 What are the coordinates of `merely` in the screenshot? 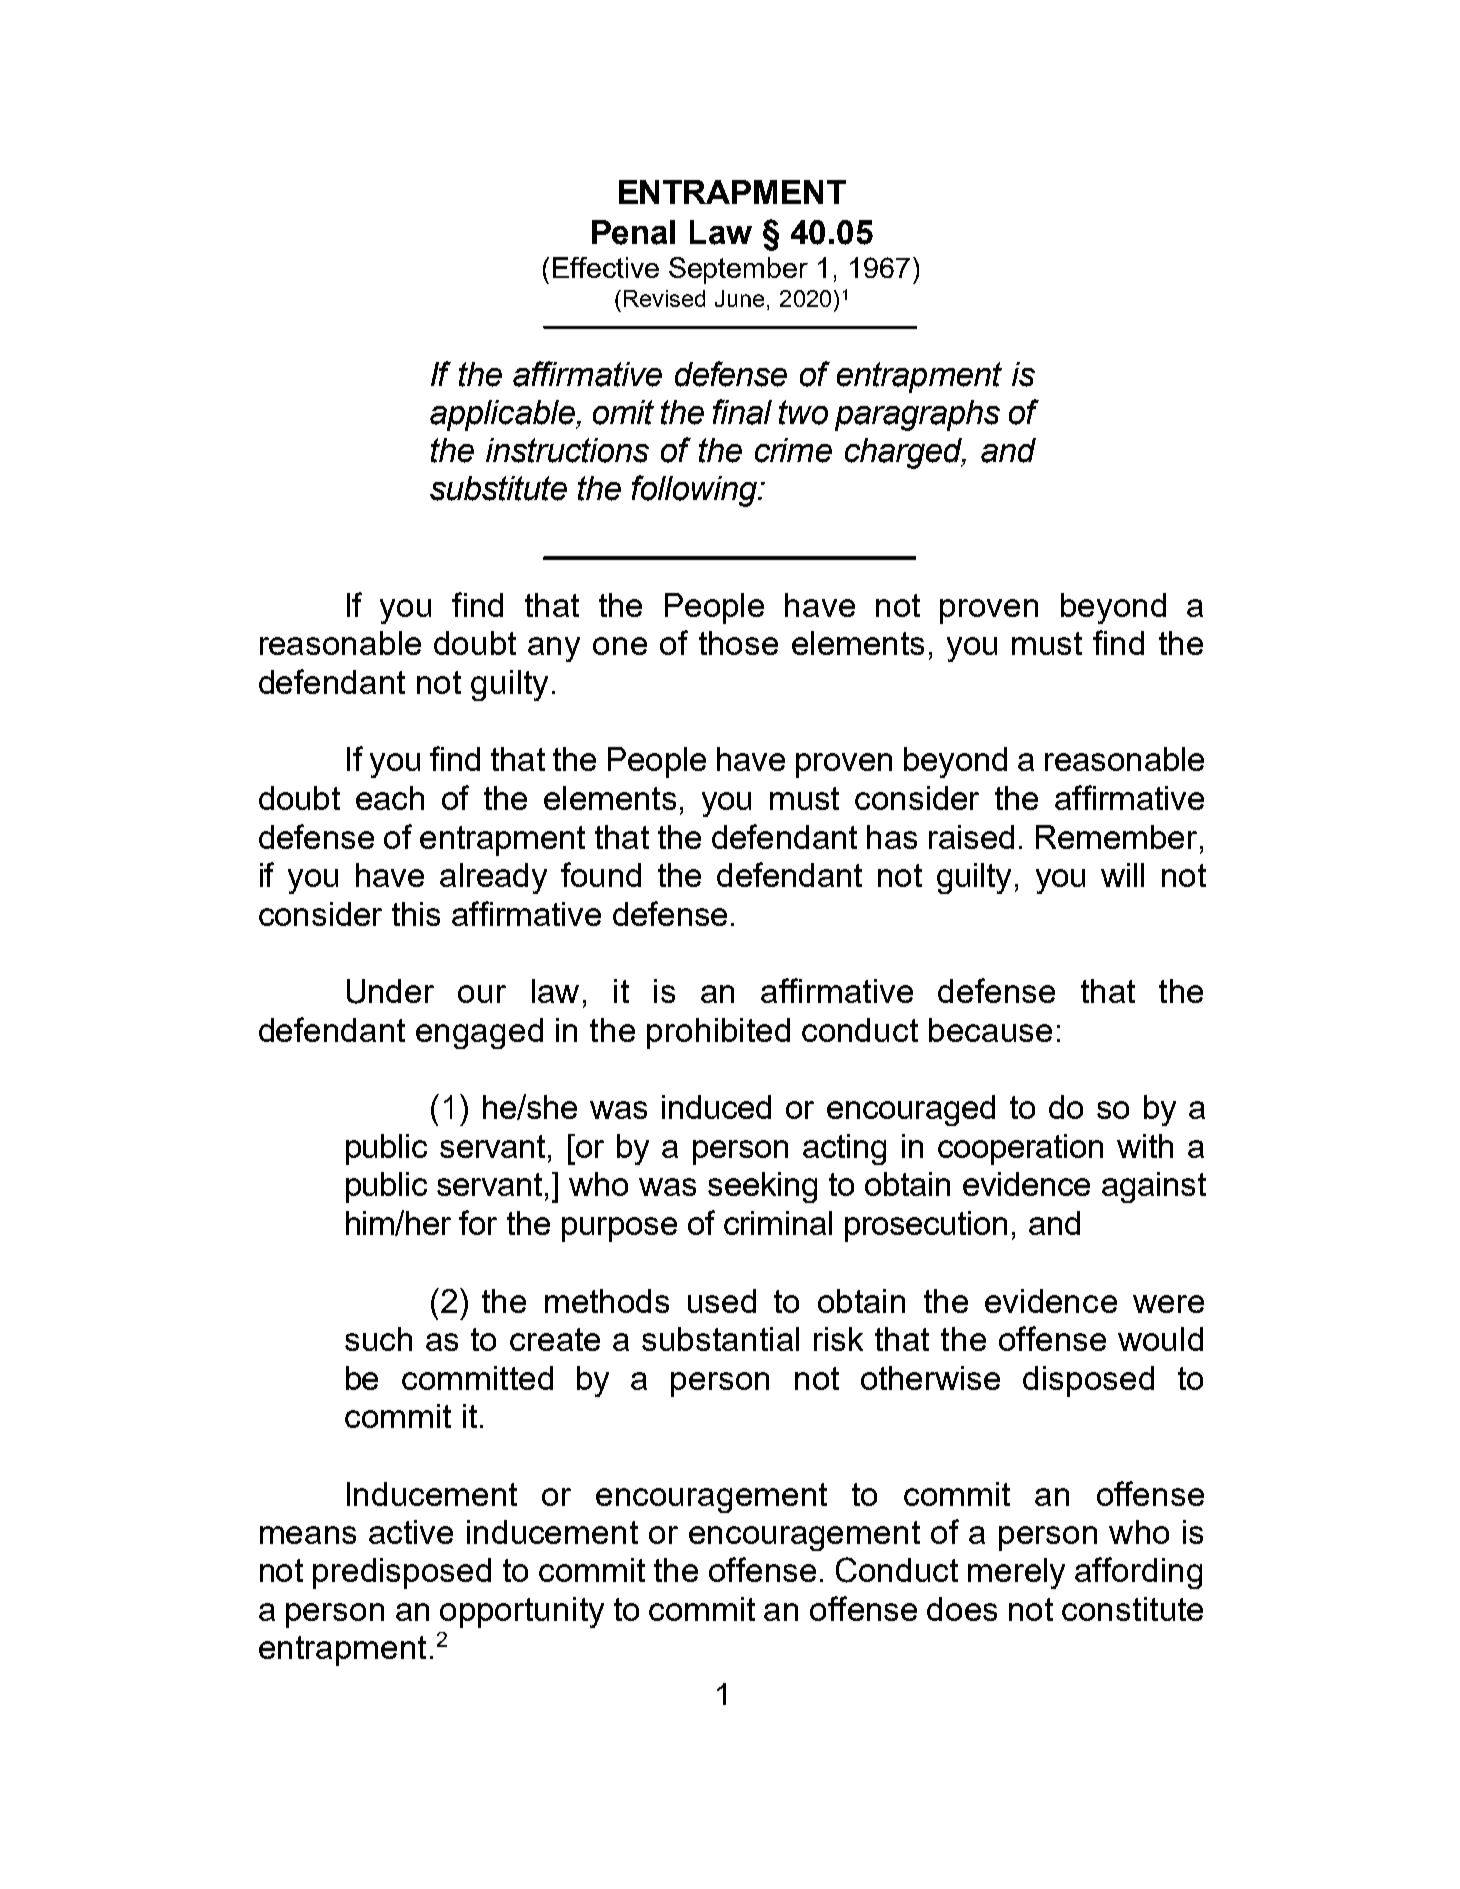 It's located at (1016, 1573).
